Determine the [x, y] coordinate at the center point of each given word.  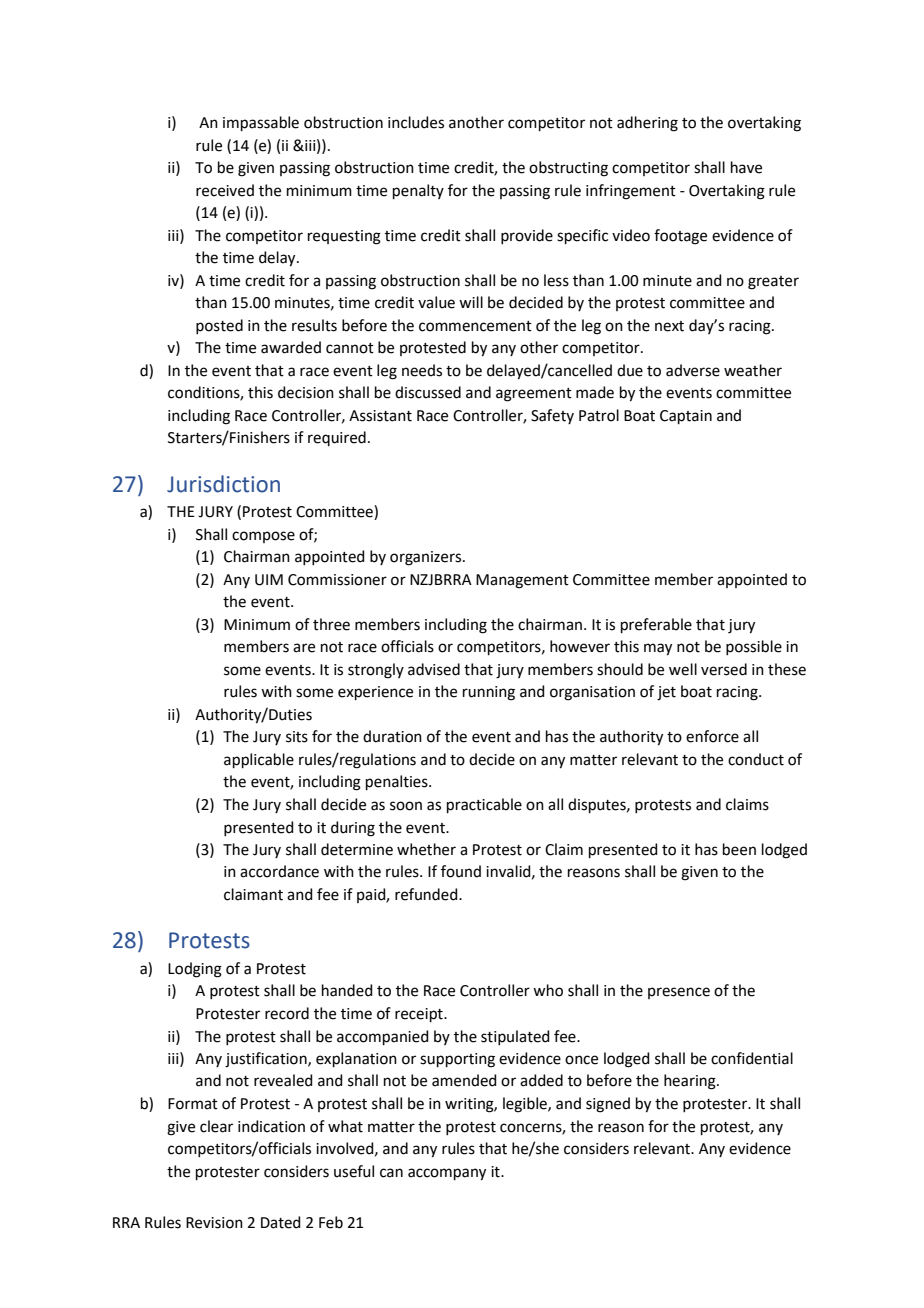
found [461, 871]
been [739, 849]
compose [263, 537]
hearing [691, 1082]
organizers [427, 558]
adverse [693, 370]
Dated [281, 1222]
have [746, 167]
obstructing [568, 169]
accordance [279, 871]
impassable [261, 123]
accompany [447, 1174]
